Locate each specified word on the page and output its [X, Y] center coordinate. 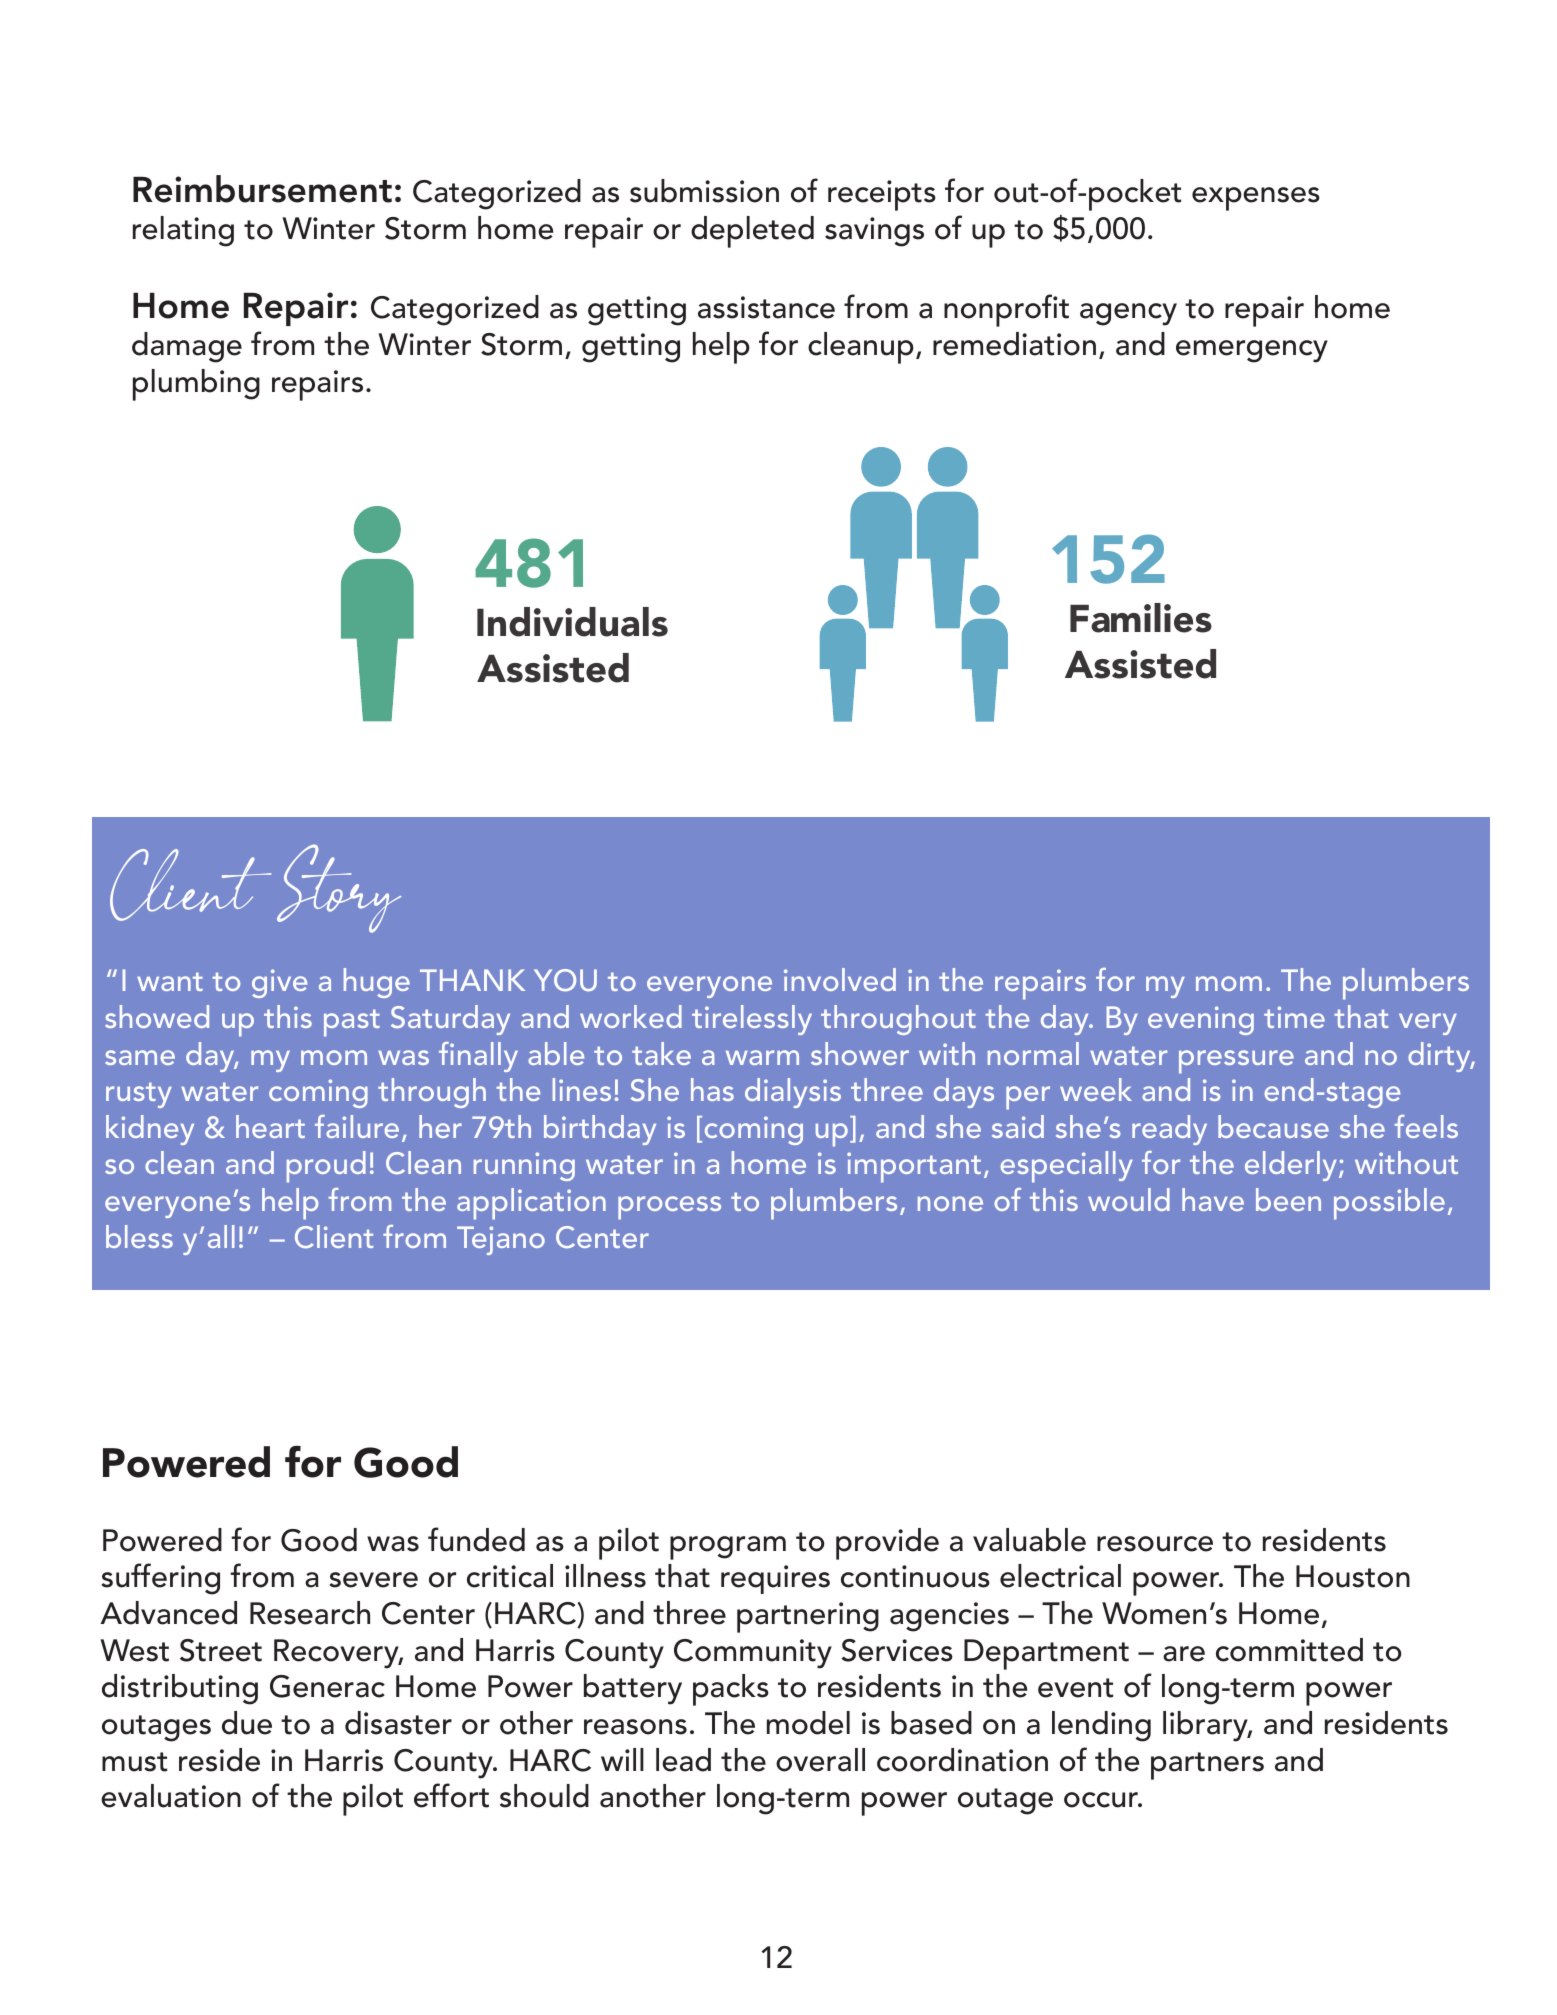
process [669, 1208]
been [1288, 1199]
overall [820, 1760]
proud [326, 1167]
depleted [752, 232]
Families [1141, 618]
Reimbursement [262, 189]
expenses [1256, 199]
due [247, 1723]
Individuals [572, 622]
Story [339, 888]
